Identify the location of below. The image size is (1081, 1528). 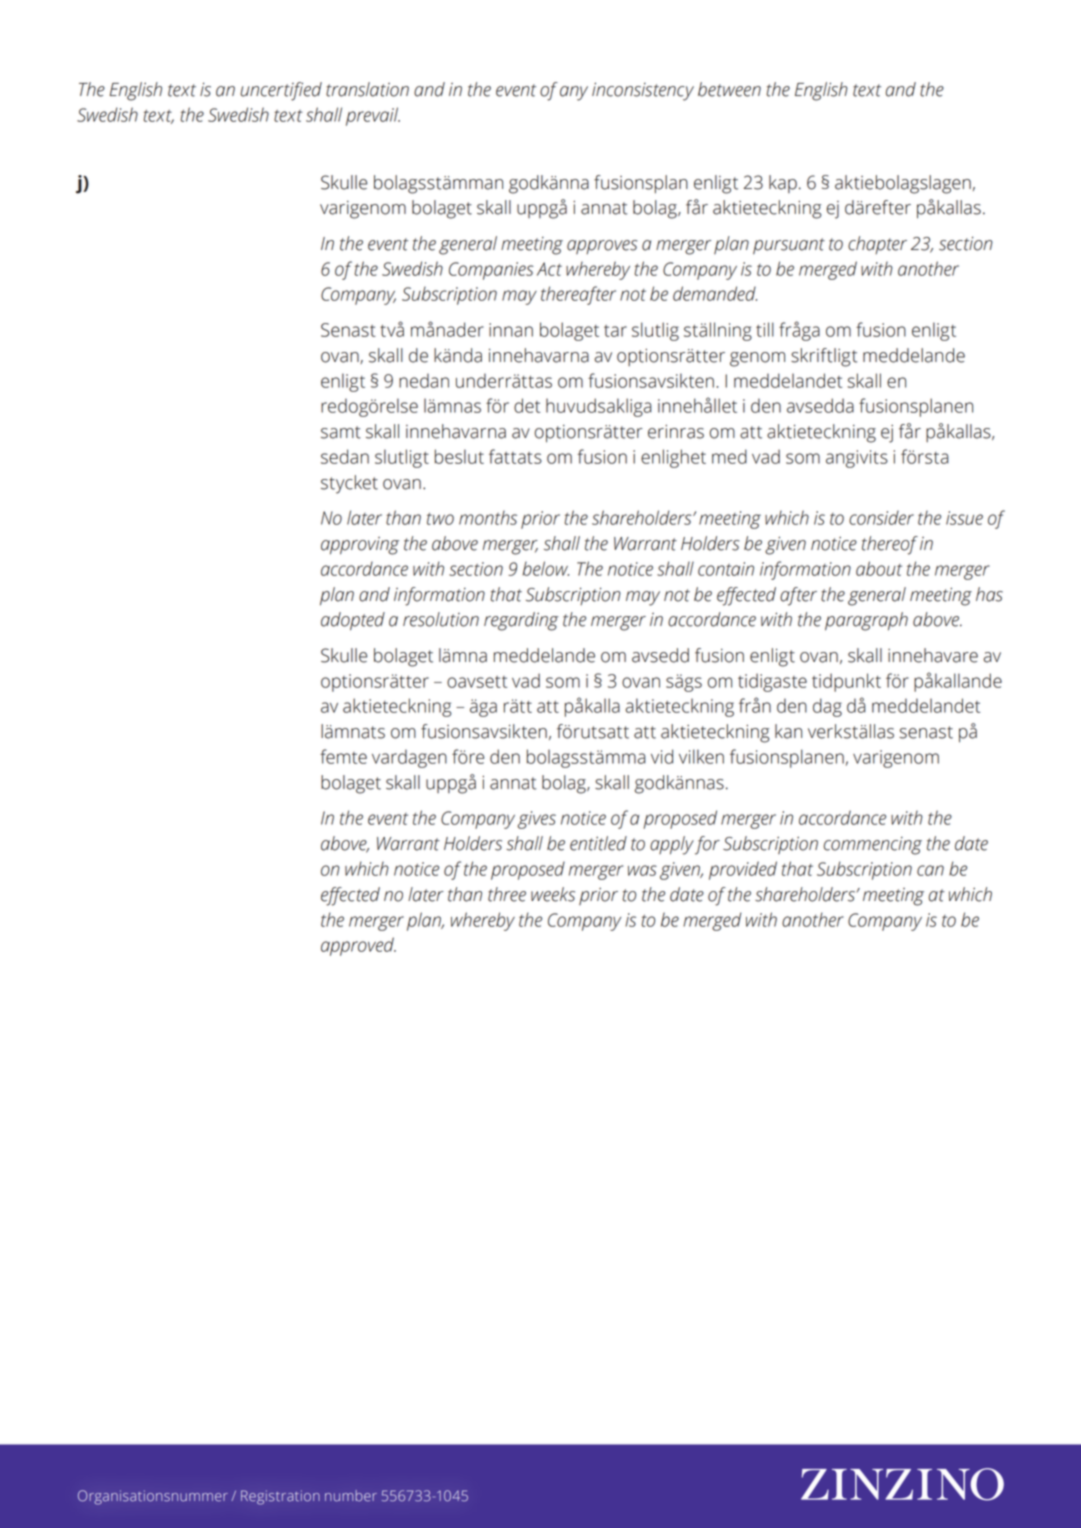
(545, 568).
